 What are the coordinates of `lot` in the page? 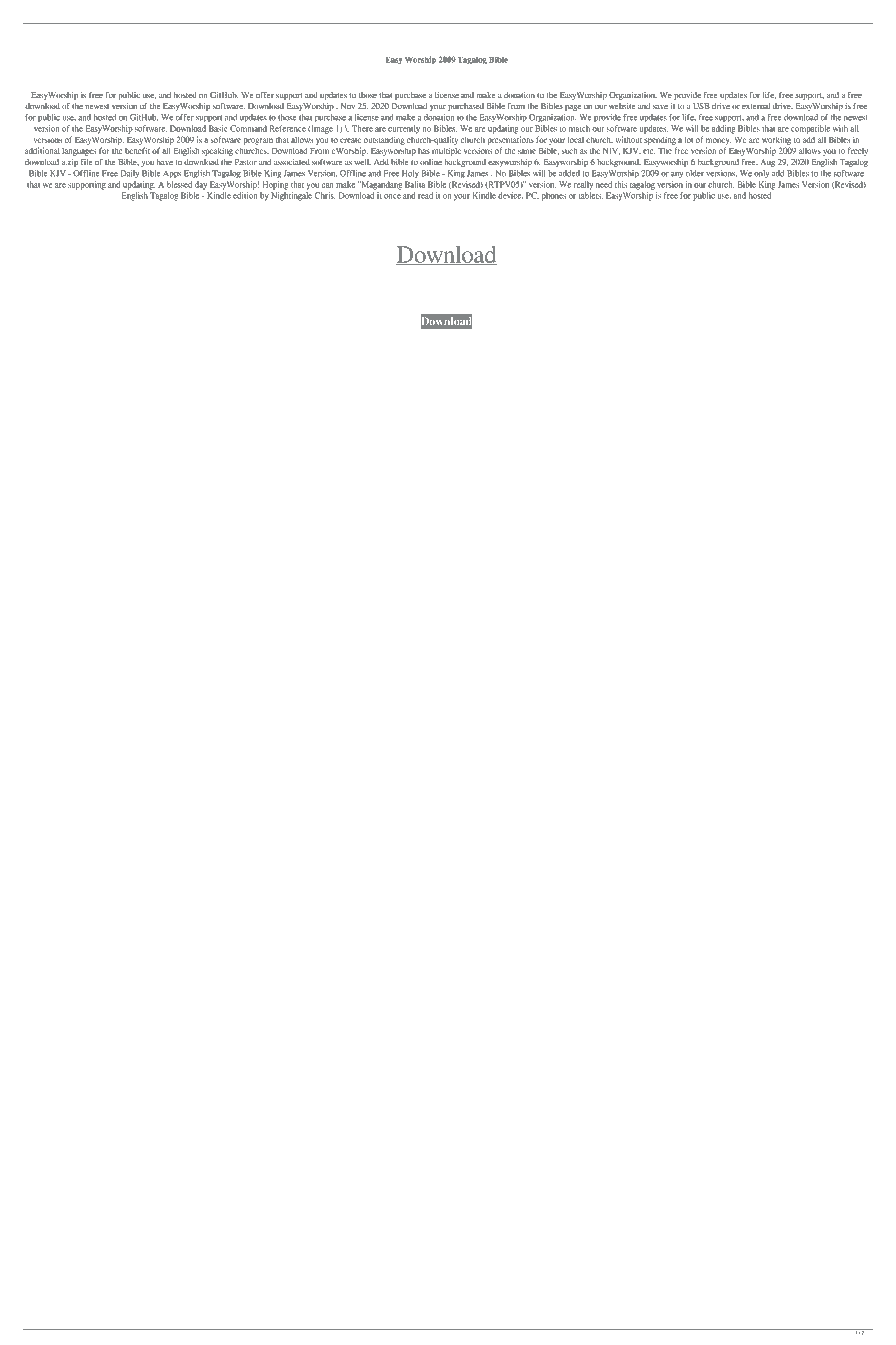 It's located at (689, 139).
